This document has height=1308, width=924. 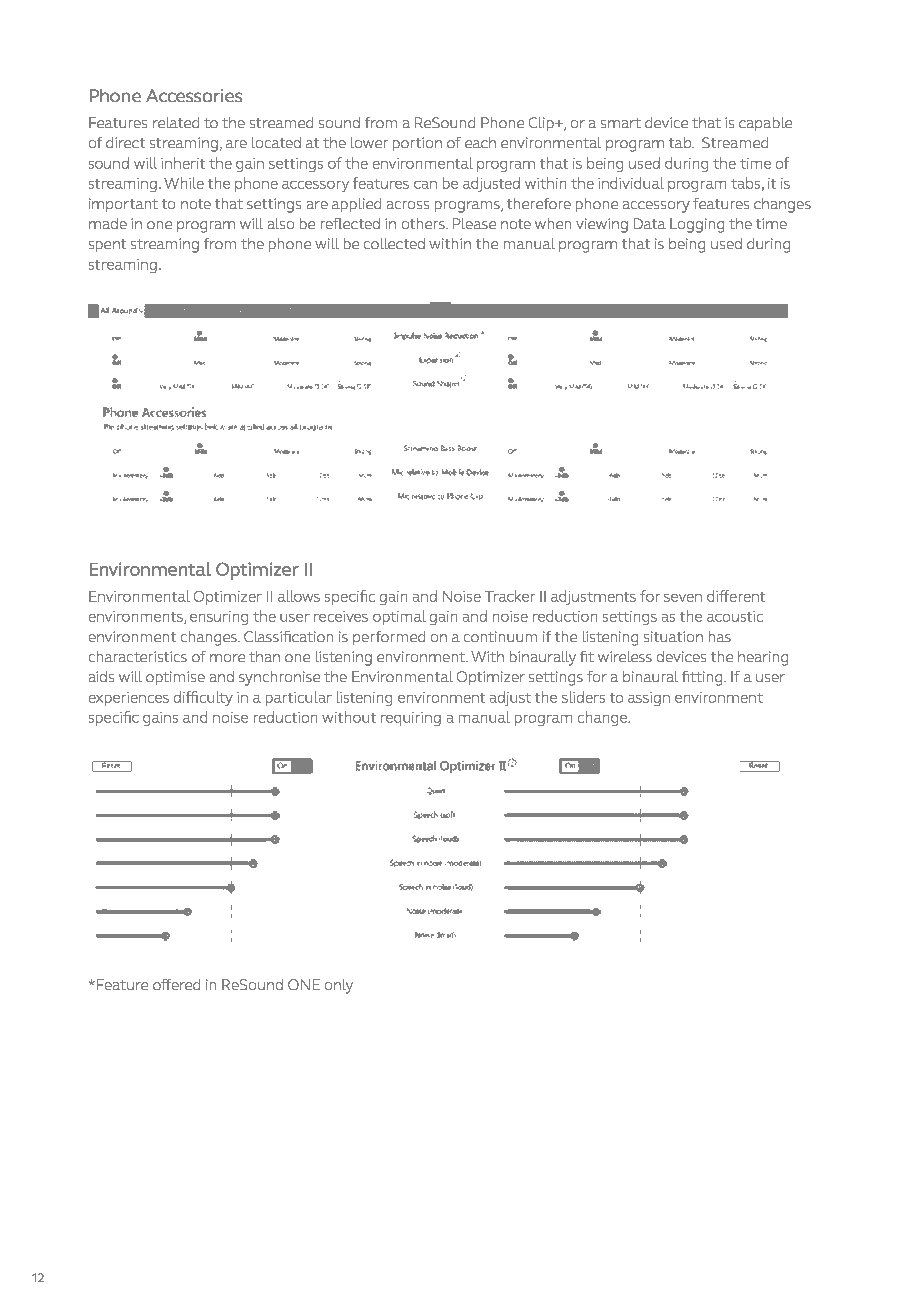 I want to click on assign, so click(x=649, y=699).
